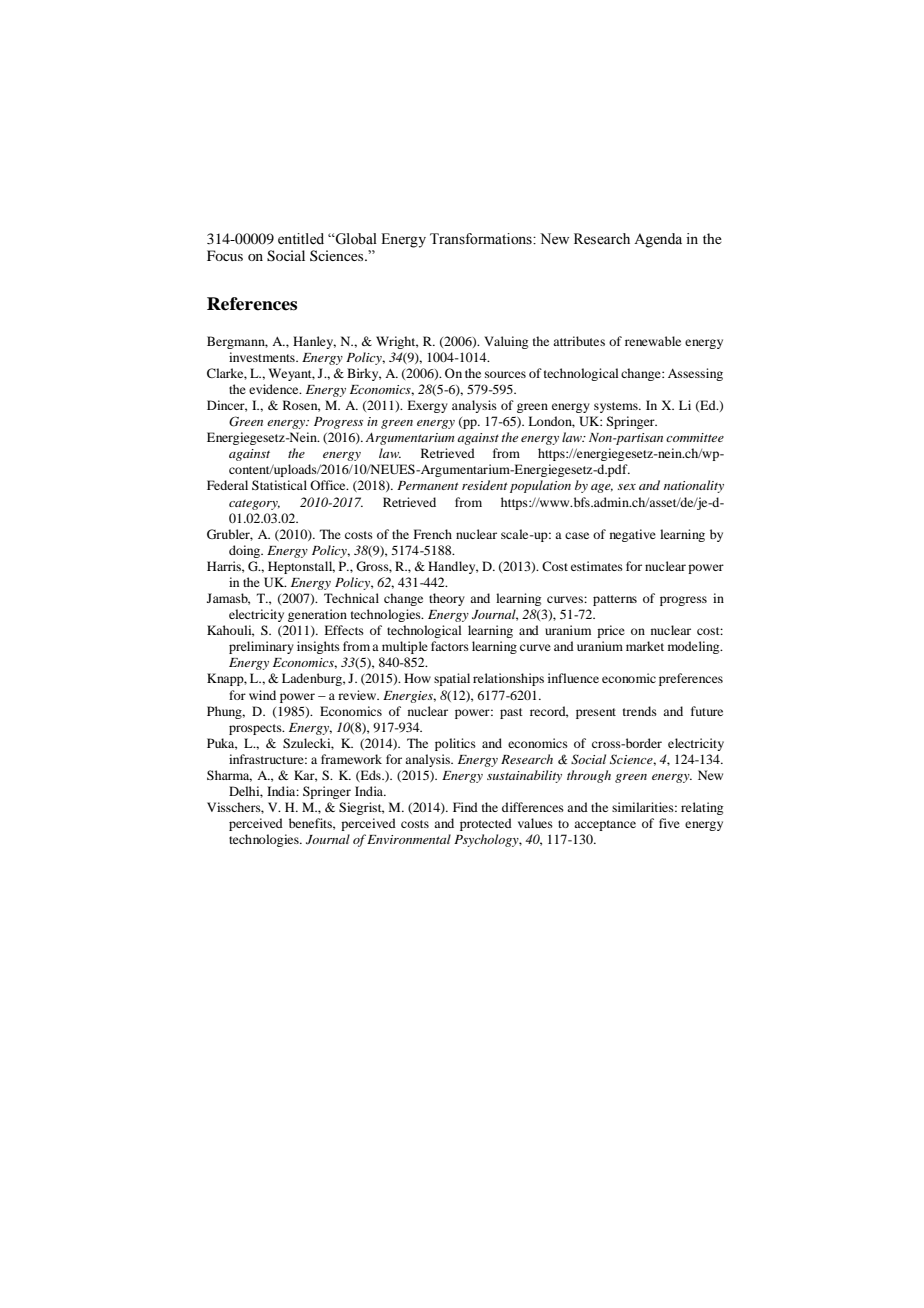 The height and width of the screenshot is (1308, 924). What do you see at coordinates (633, 535) in the screenshot?
I see `negative` at bounding box center [633, 535].
